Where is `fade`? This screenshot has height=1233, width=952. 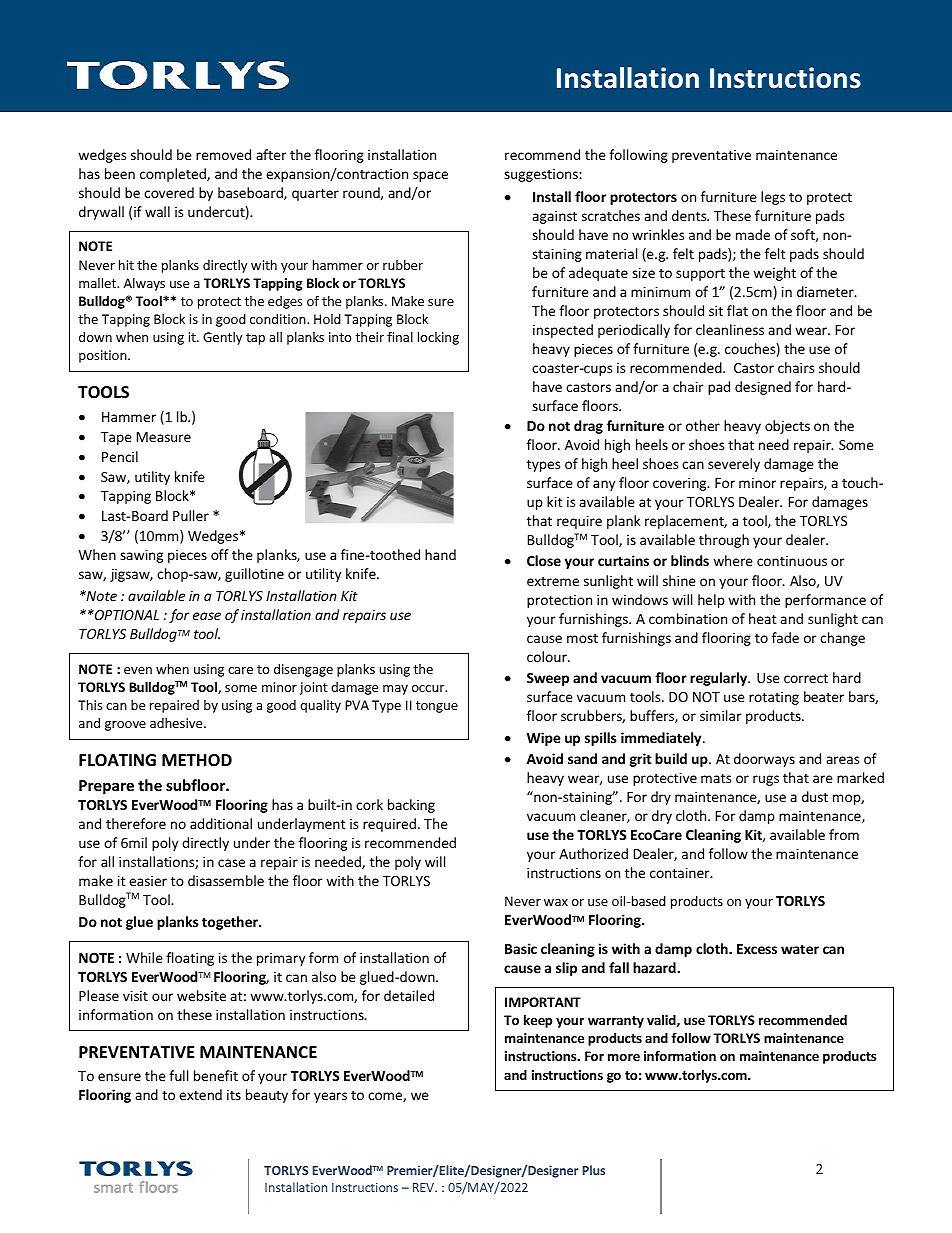 fade is located at coordinates (785, 637).
